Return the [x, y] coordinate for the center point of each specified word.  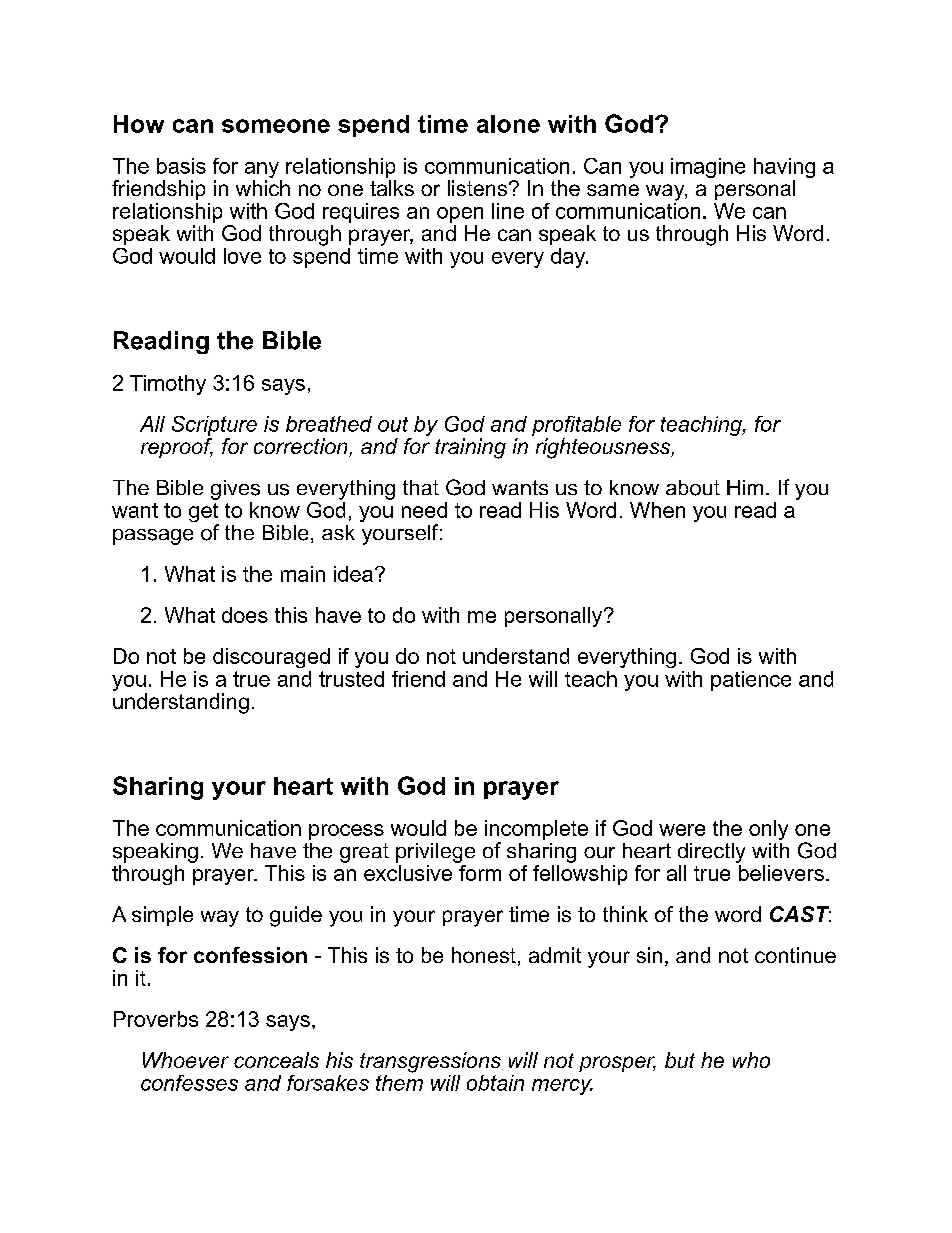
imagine [708, 168]
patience [751, 681]
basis [181, 166]
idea [353, 574]
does [245, 615]
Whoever [186, 1060]
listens [477, 188]
